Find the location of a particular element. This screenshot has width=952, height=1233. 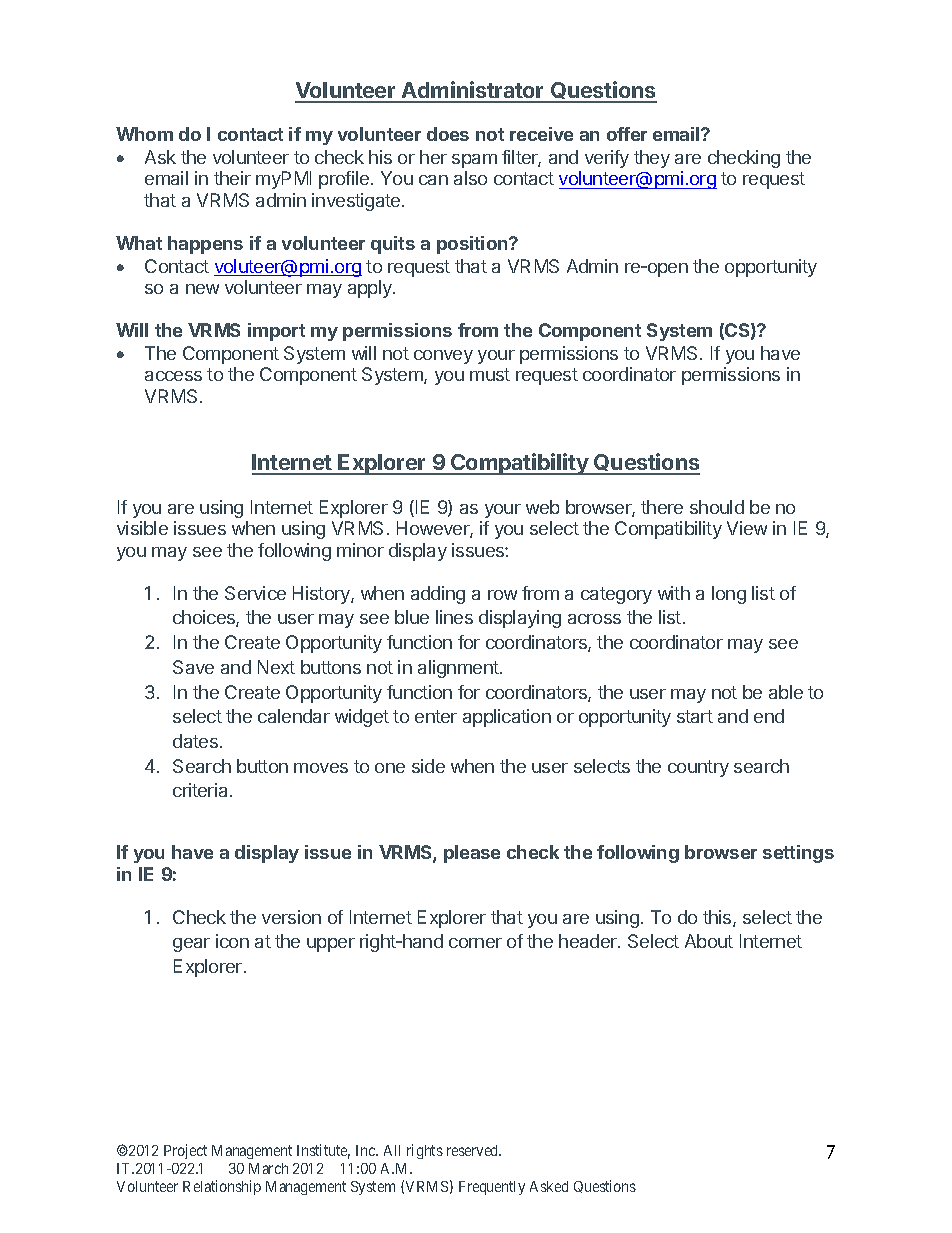

their is located at coordinates (232, 178).
